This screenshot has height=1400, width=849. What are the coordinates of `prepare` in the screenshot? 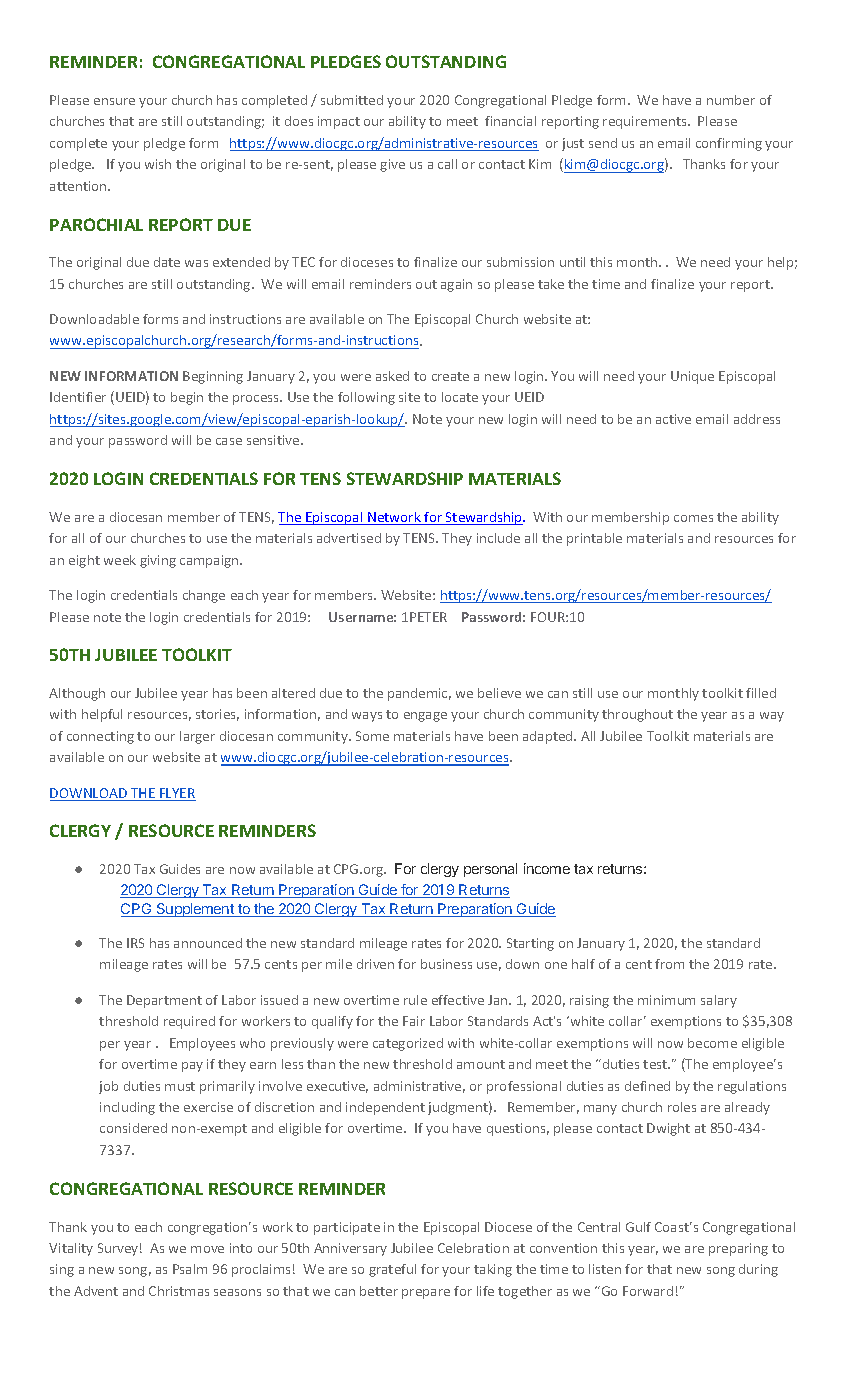 It's located at (426, 1294).
